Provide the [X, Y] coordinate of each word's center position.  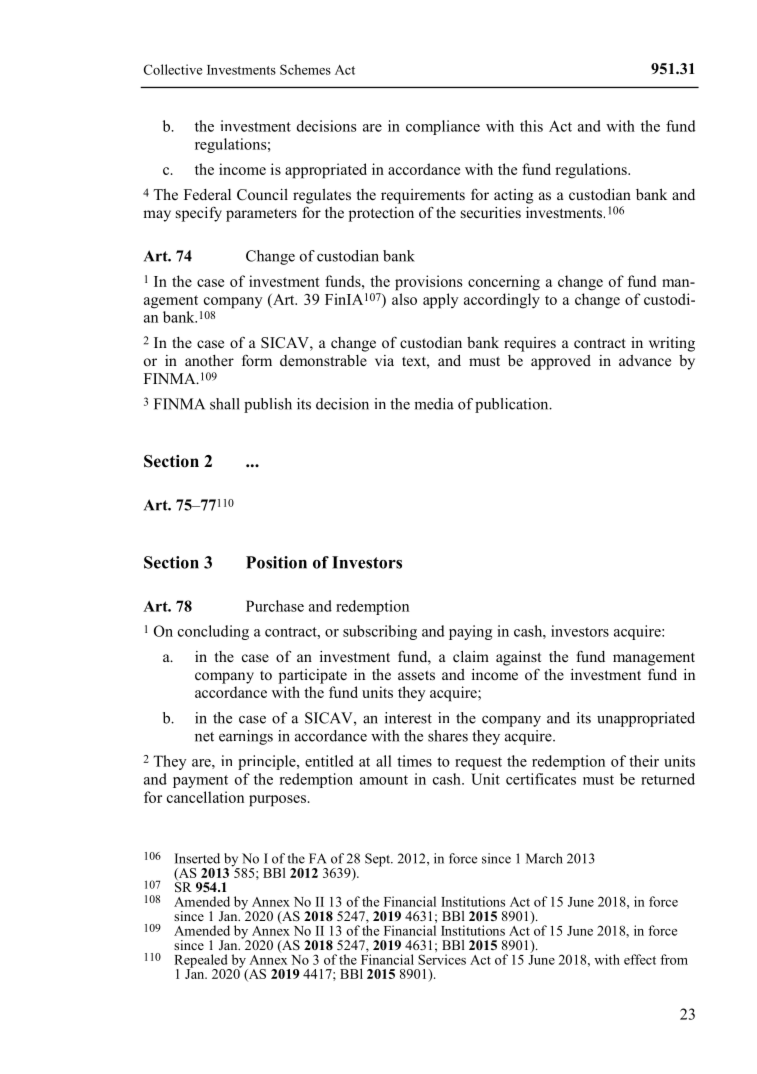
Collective [173, 69]
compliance [443, 127]
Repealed [202, 962]
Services [442, 959]
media [434, 404]
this [531, 126]
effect [640, 959]
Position [276, 562]
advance [645, 360]
